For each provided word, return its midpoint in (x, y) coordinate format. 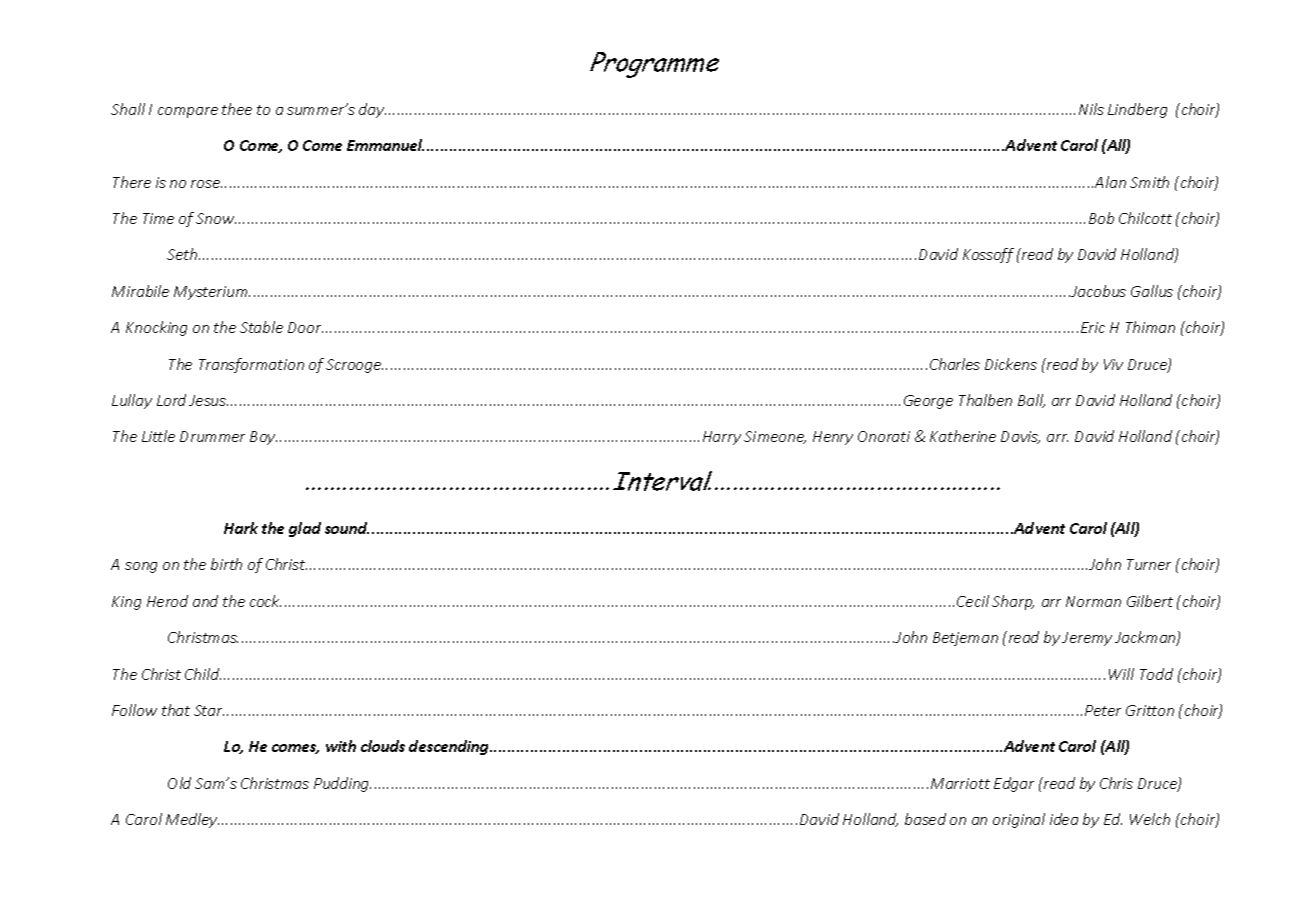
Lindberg (1137, 110)
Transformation (251, 365)
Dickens (1011, 364)
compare (188, 112)
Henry (833, 438)
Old (179, 783)
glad (305, 529)
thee (237, 109)
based (925, 819)
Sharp (1013, 602)
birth (226, 564)
